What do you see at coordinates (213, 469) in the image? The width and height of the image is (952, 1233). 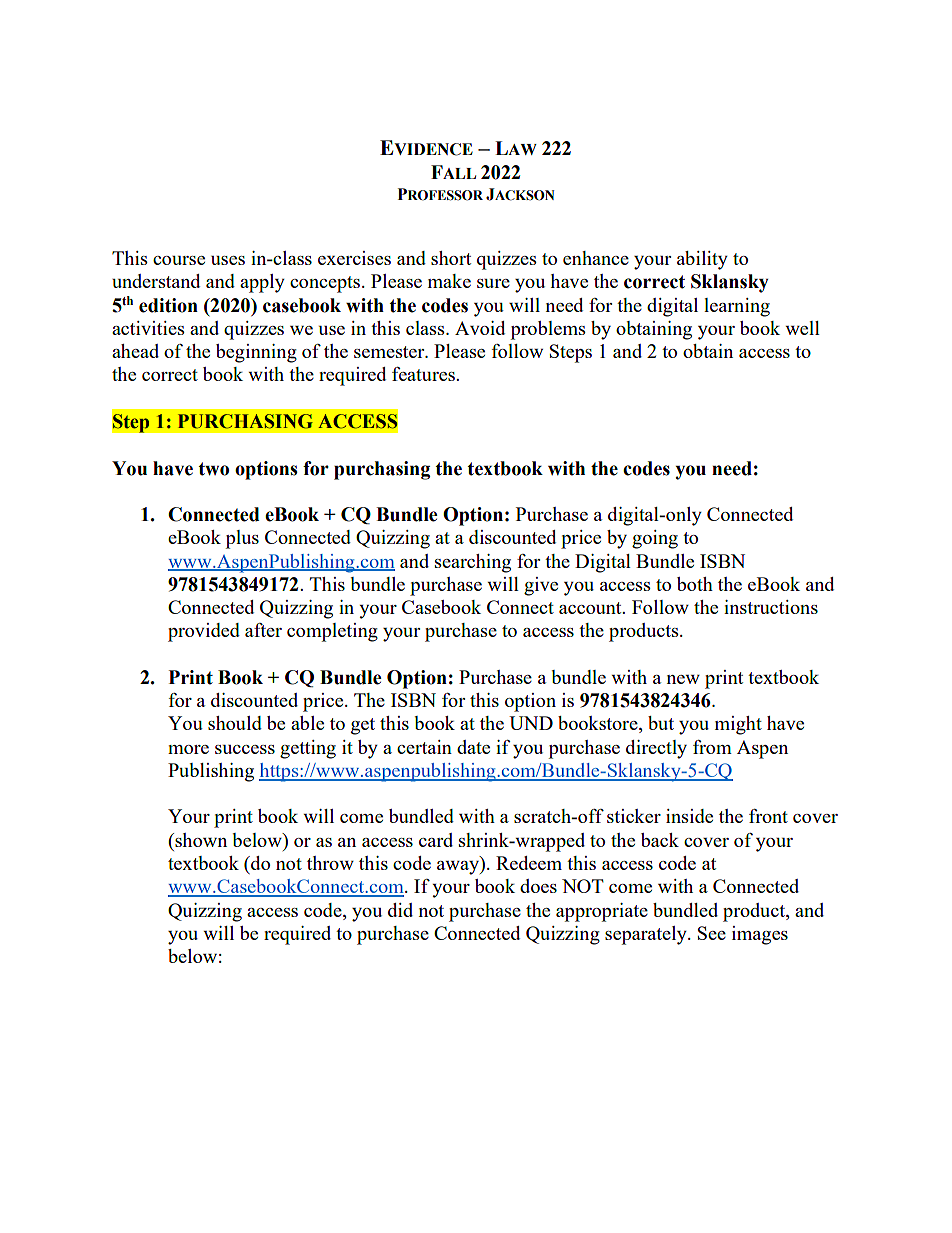 I see `two` at bounding box center [213, 469].
